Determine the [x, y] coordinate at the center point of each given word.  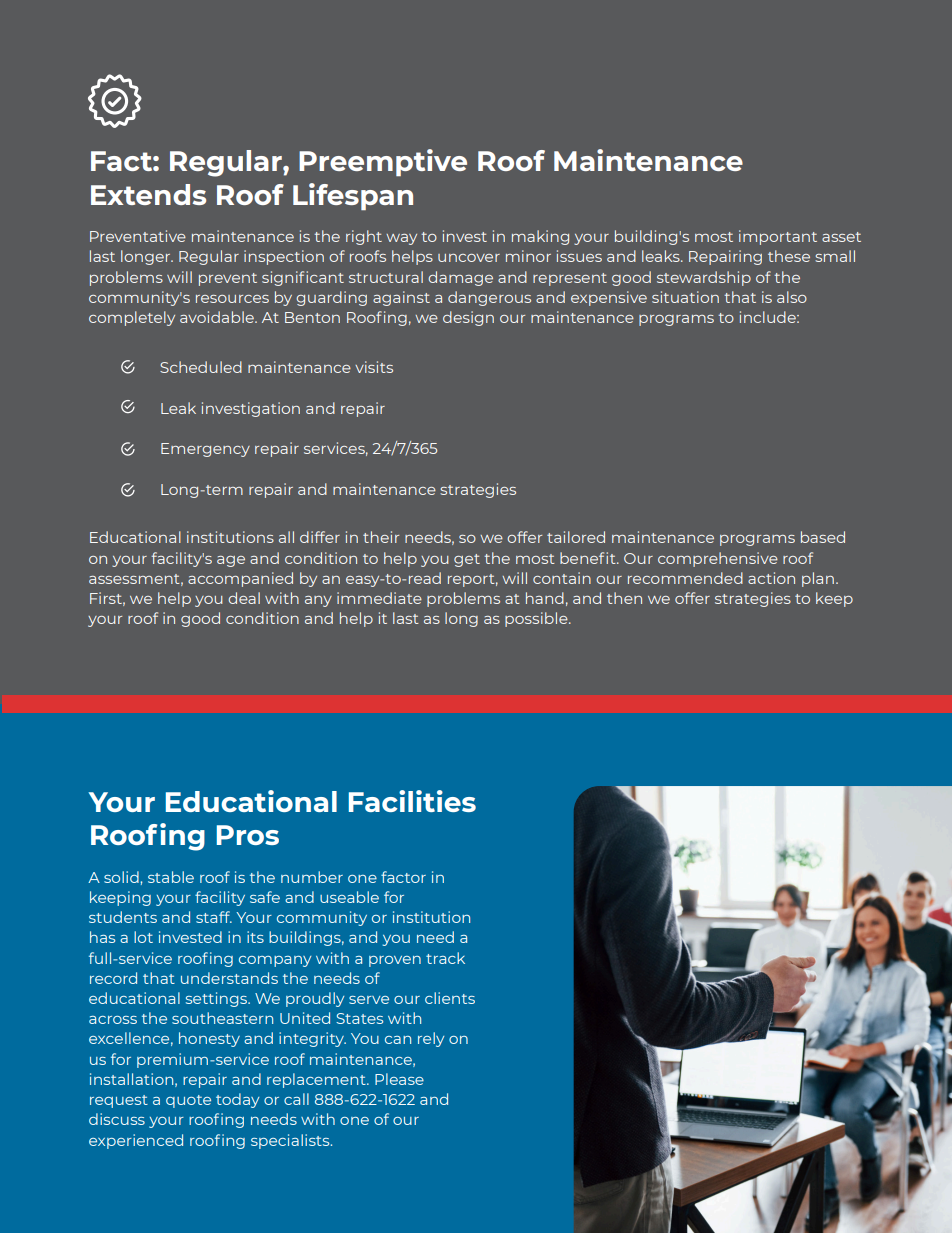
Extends [148, 194]
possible [537, 619]
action [771, 578]
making [540, 237]
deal [244, 598]
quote [188, 1101]
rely [431, 1039]
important [778, 237]
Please [399, 1079]
